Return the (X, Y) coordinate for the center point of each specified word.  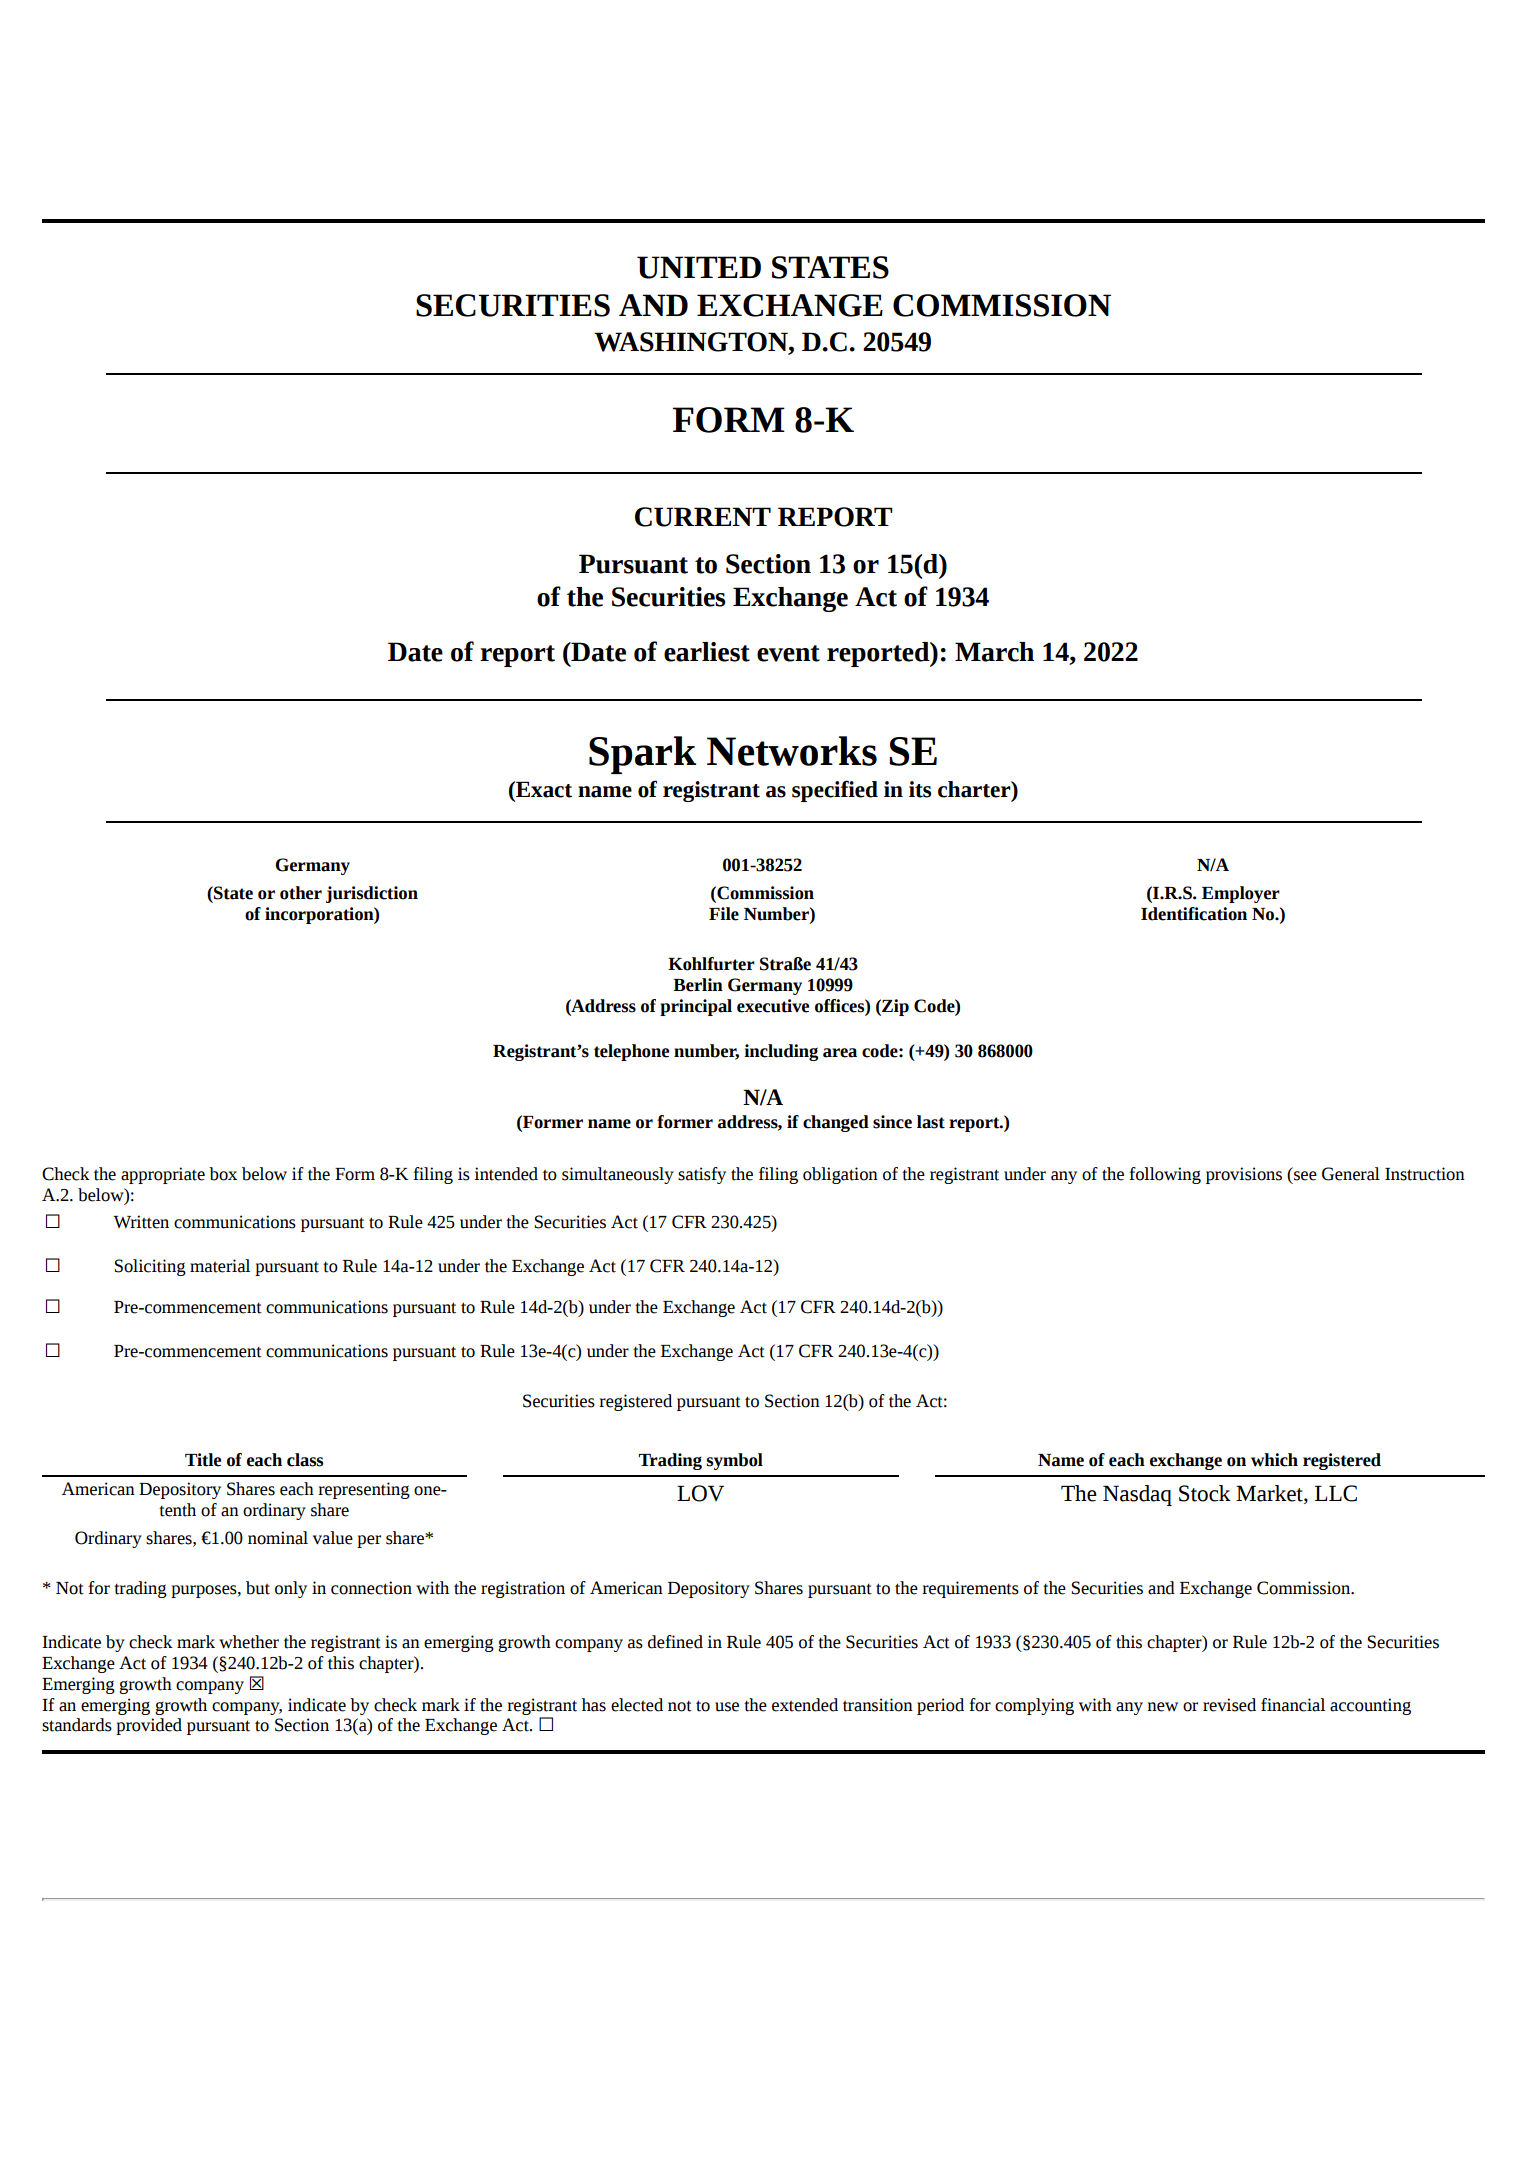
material (220, 1266)
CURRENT (703, 517)
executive (773, 1006)
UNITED (699, 267)
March (994, 652)
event (788, 653)
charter (975, 789)
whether (249, 1642)
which (1274, 1460)
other (301, 893)
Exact (543, 789)
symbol (734, 1461)
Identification (1194, 914)
